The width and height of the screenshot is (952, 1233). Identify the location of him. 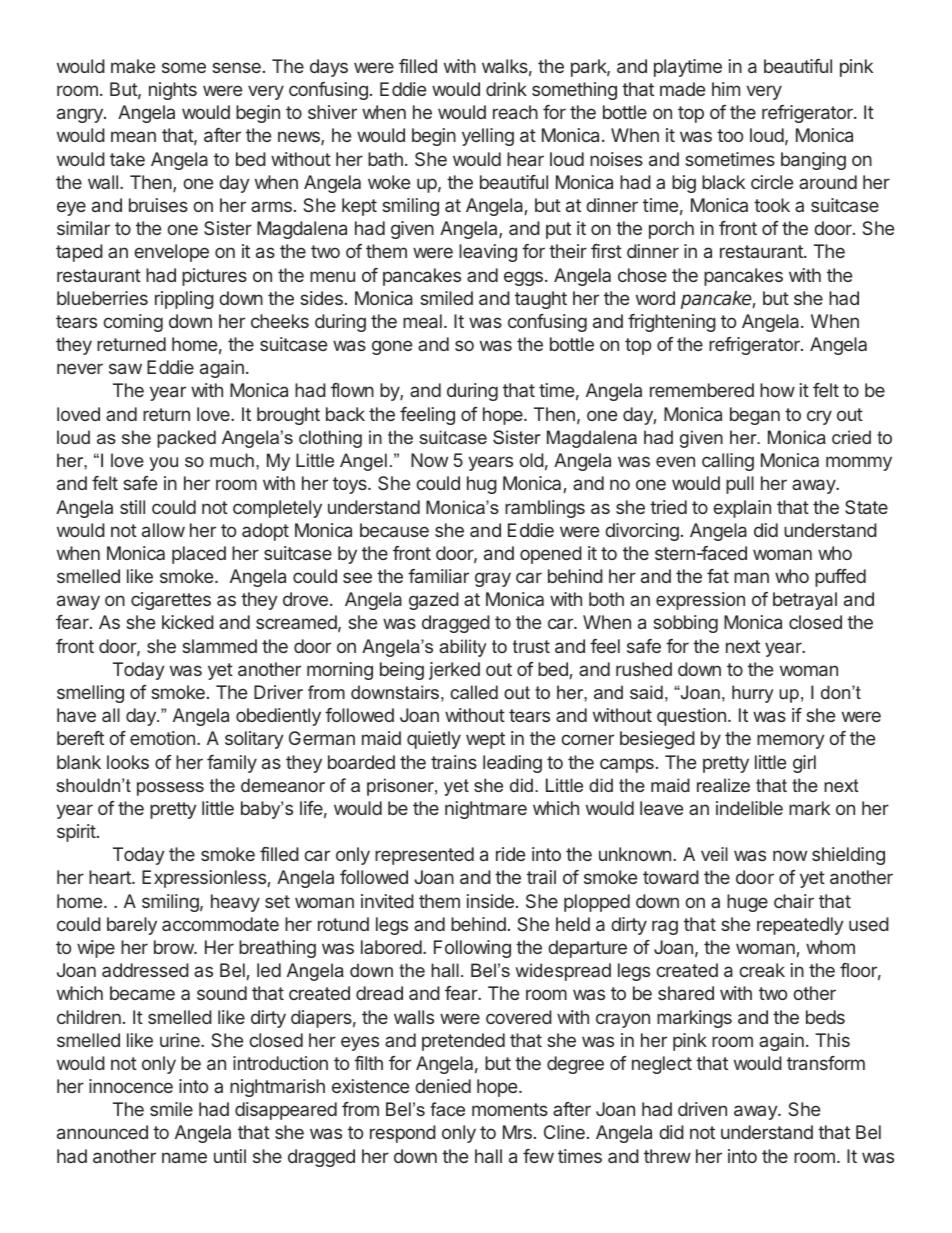
(726, 89).
